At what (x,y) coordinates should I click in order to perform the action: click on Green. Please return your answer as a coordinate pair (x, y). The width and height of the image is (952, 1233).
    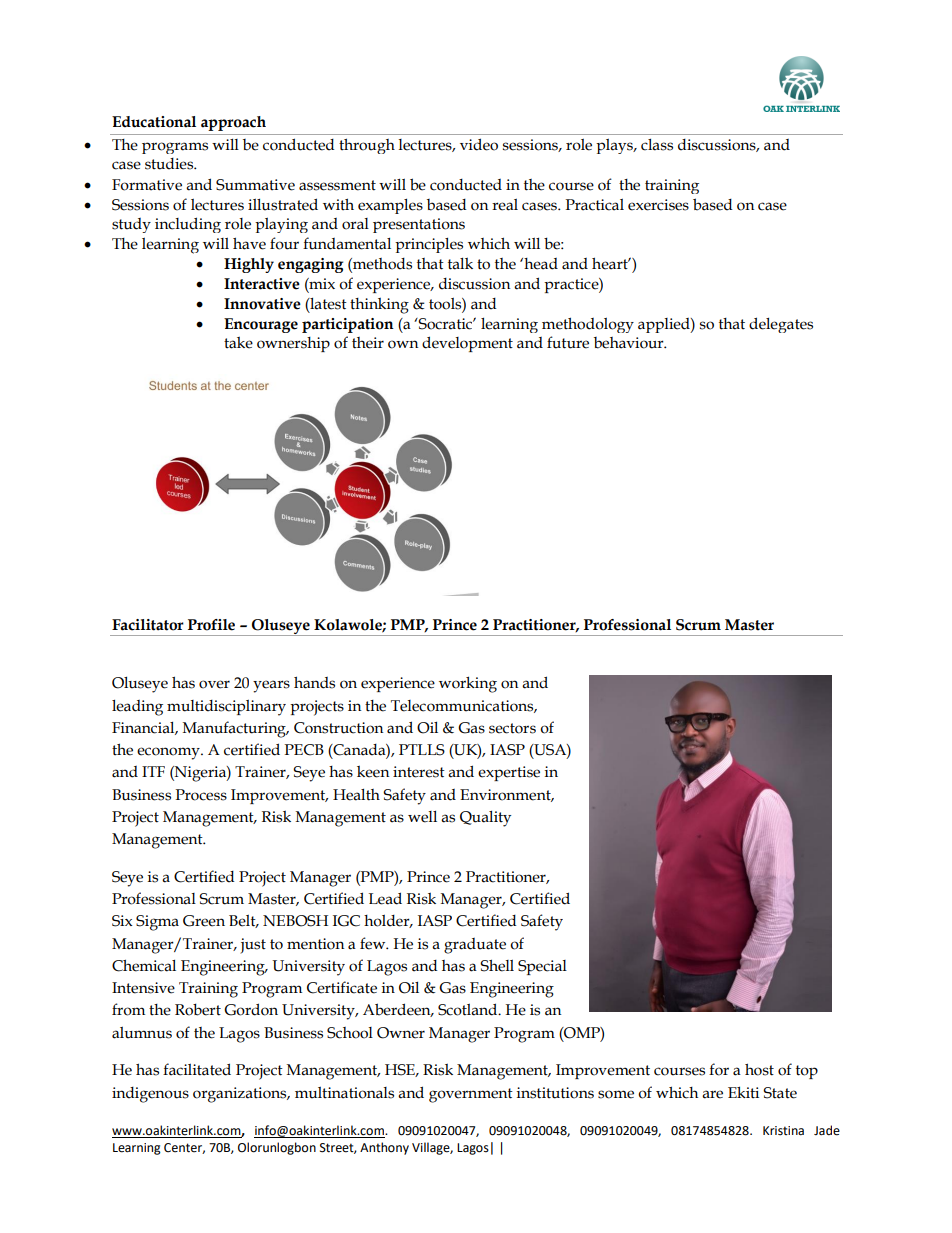
    Looking at the image, I should click on (204, 921).
